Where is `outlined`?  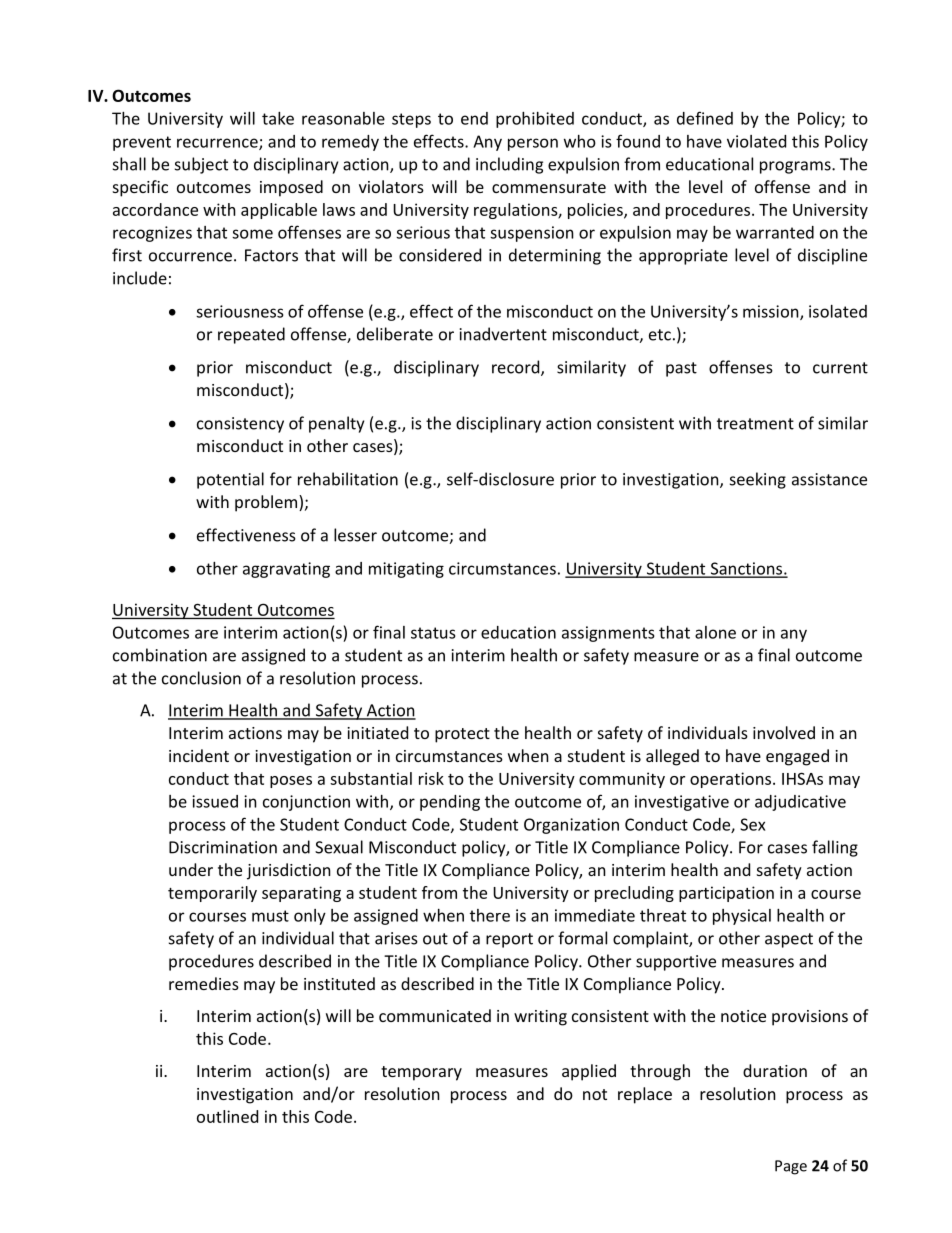
outlined is located at coordinates (227, 1116).
